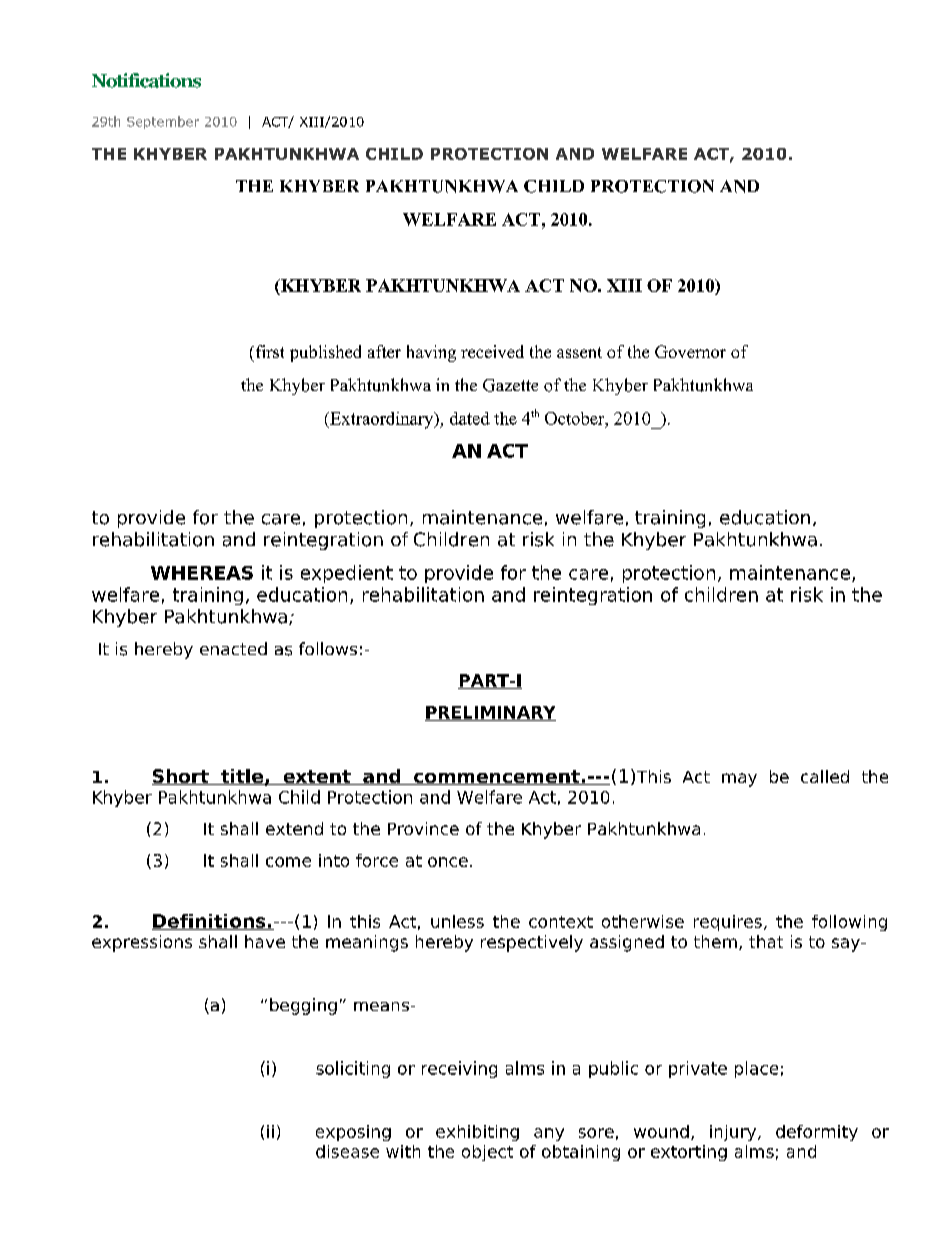 The width and height of the screenshot is (952, 1233). I want to click on may, so click(739, 780).
